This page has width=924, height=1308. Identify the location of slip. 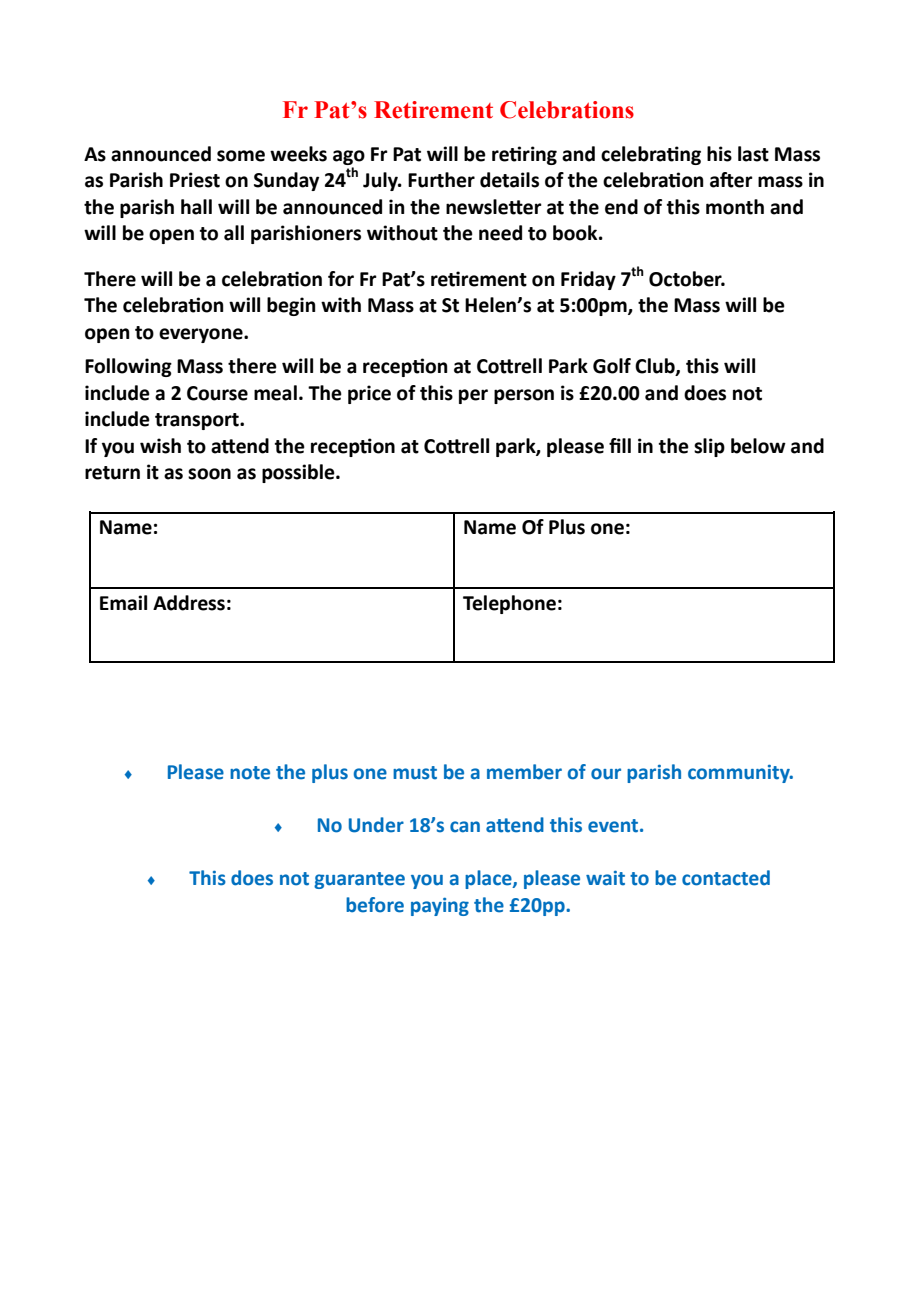
(709, 447).
